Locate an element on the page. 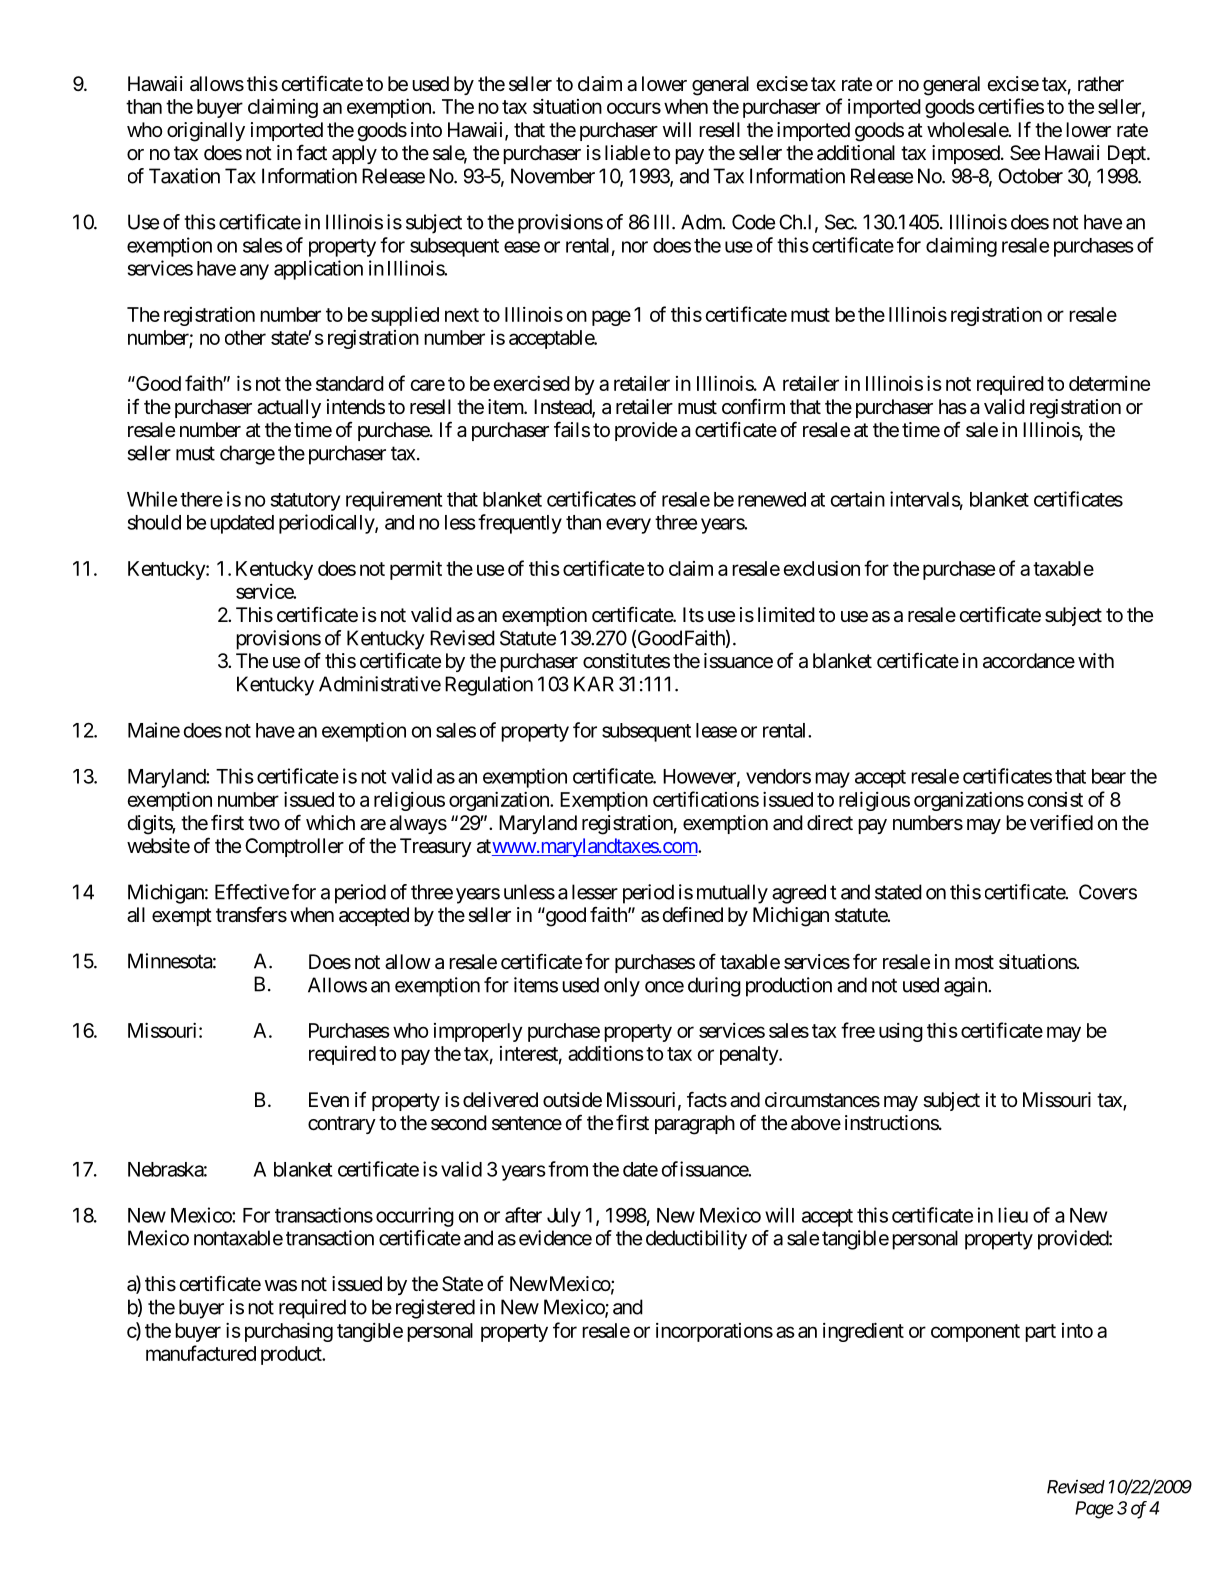  confirm is located at coordinates (753, 406).
